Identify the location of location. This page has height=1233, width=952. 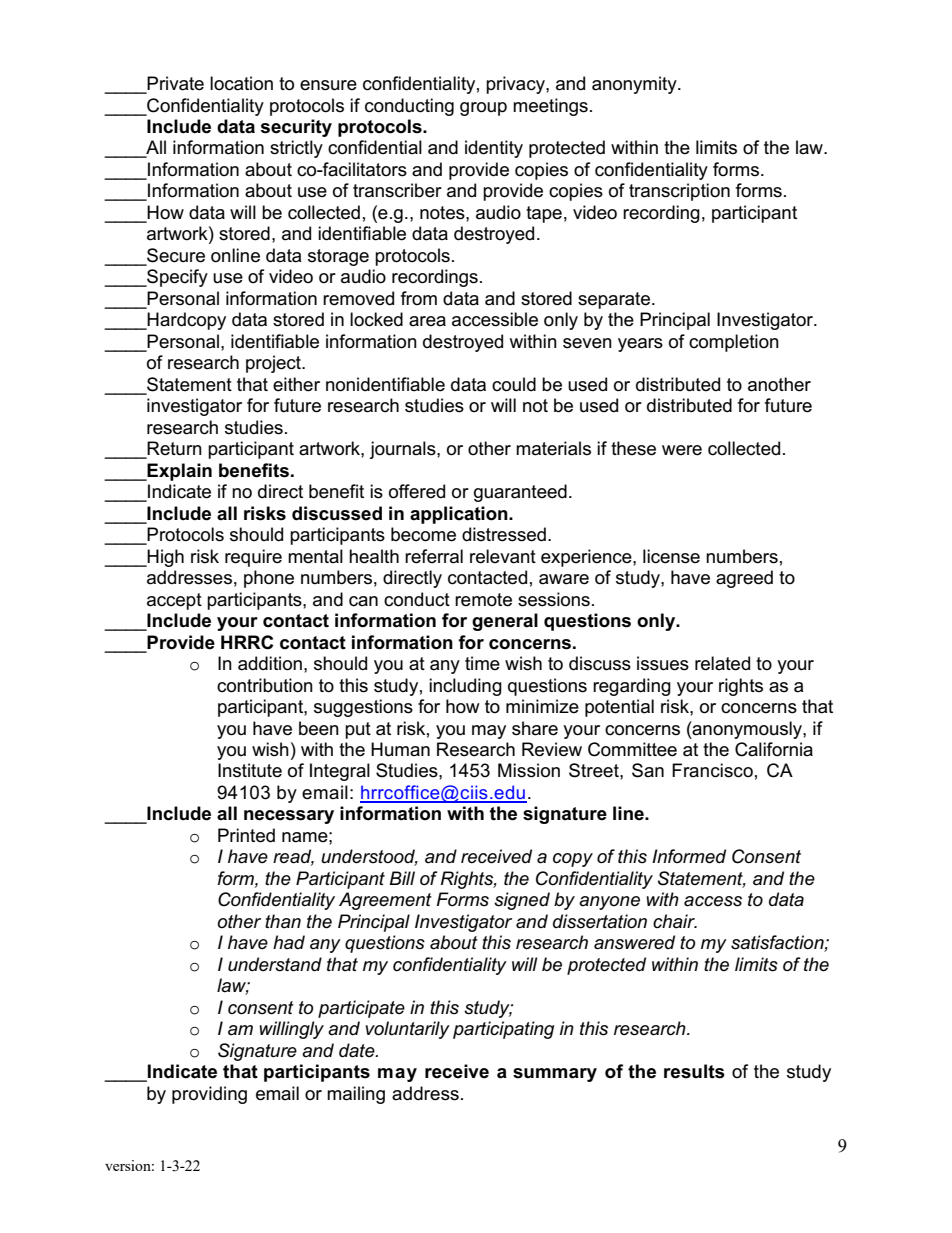
(241, 83).
